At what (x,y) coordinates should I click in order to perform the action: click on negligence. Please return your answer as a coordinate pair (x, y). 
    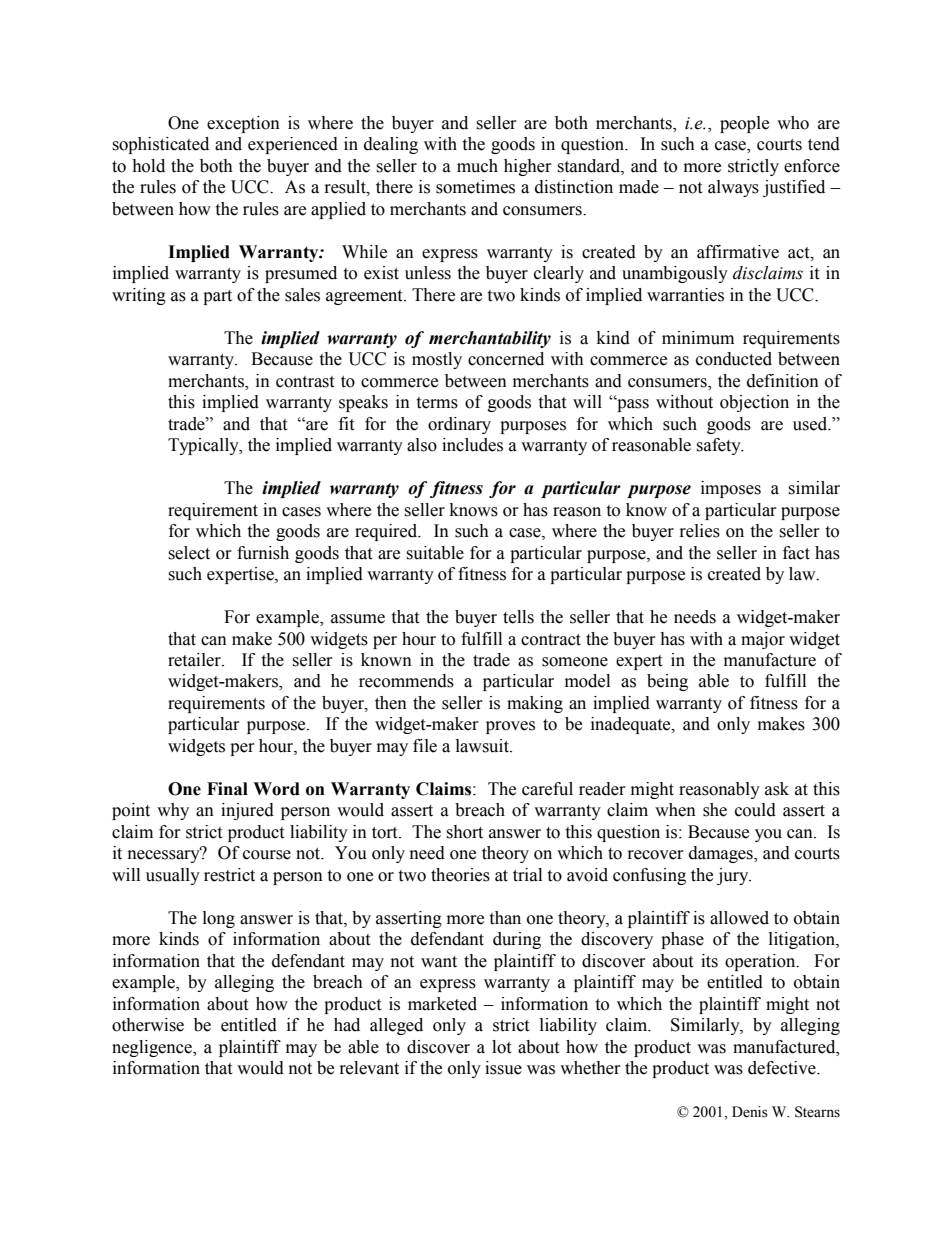
    Looking at the image, I should click on (153, 1048).
